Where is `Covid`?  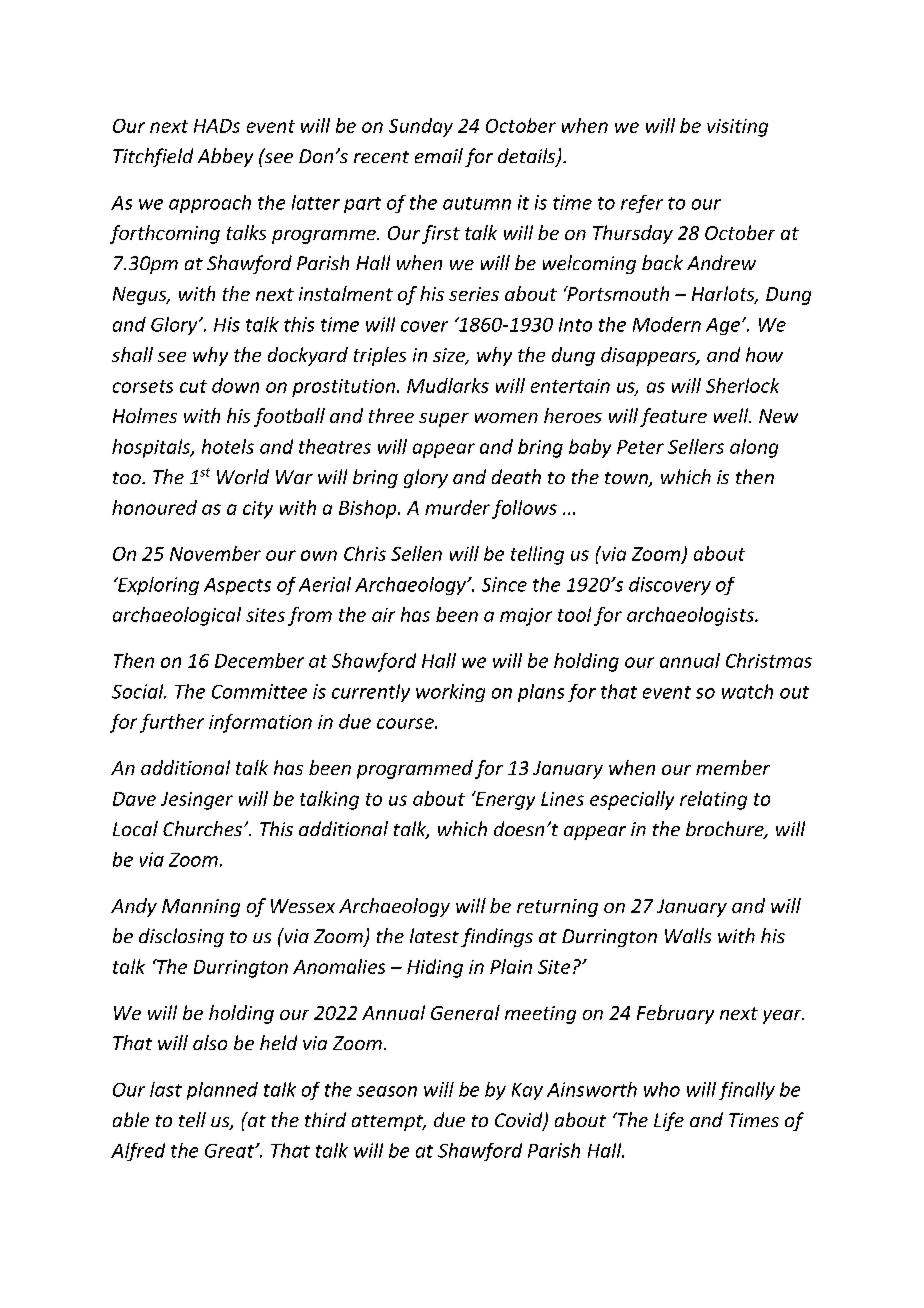 Covid is located at coordinates (520, 1121).
